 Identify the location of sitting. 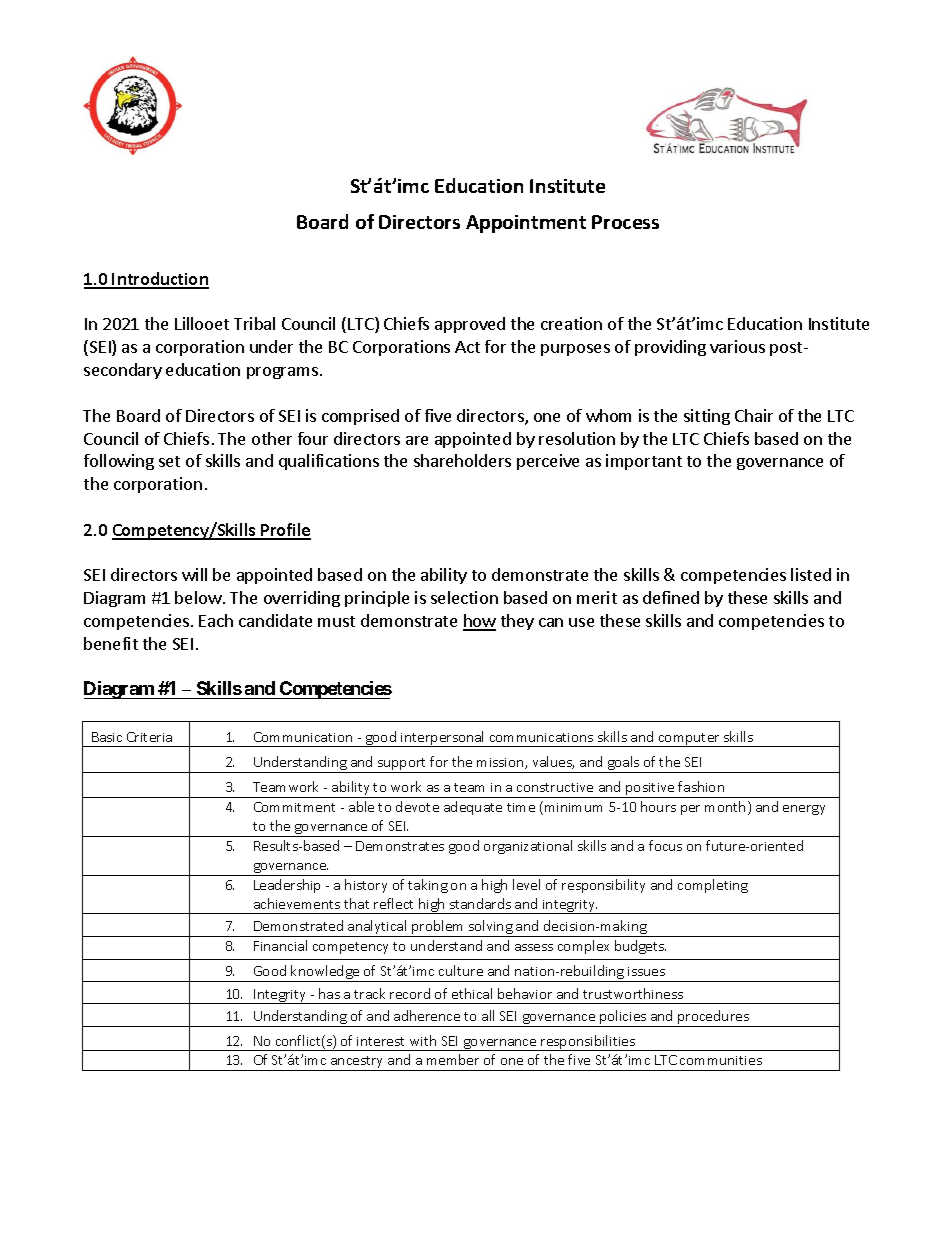
(707, 417).
